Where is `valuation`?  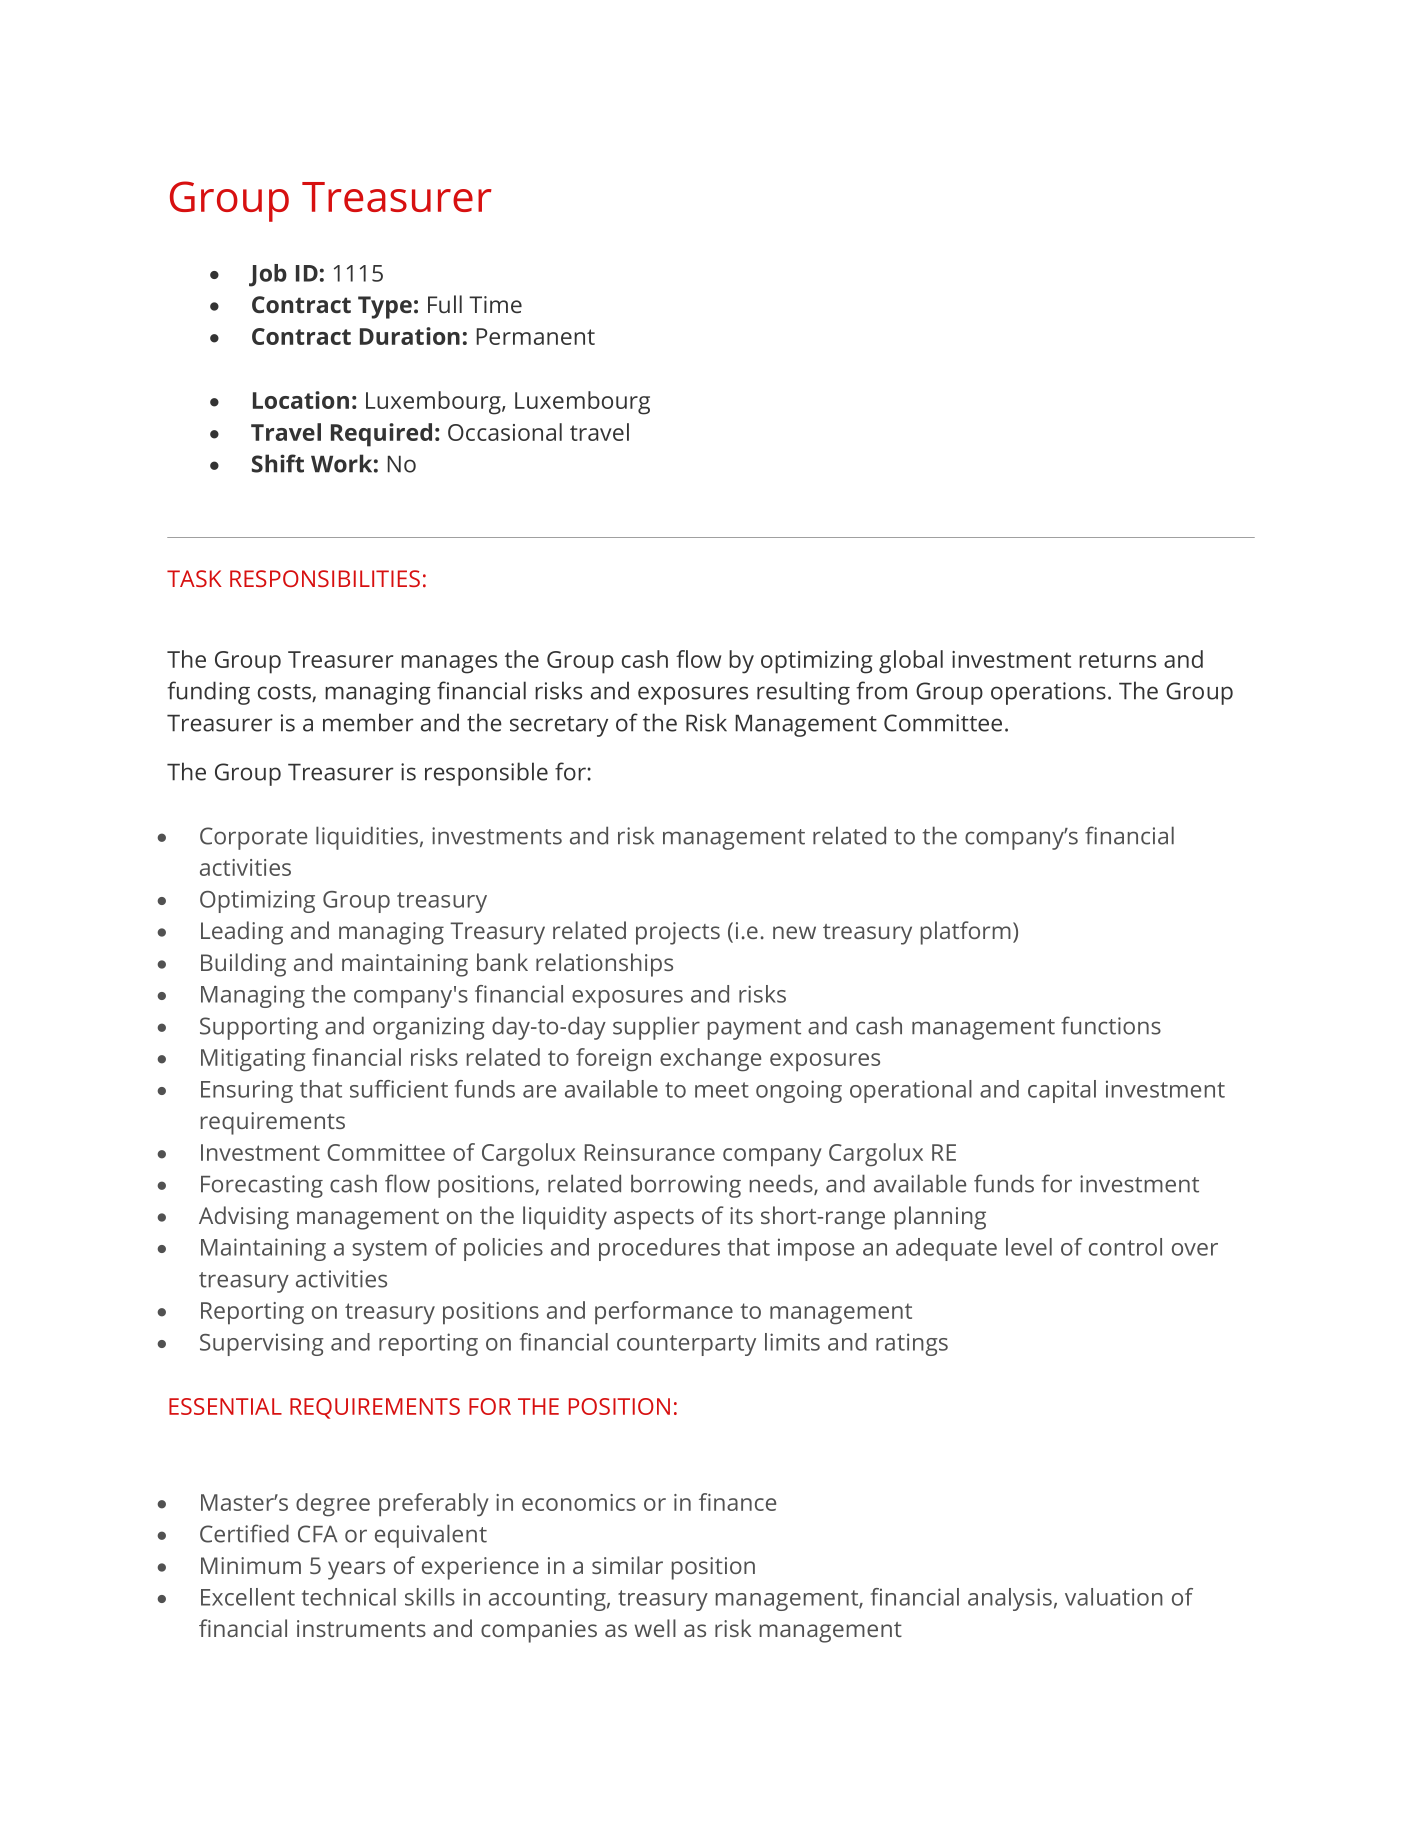 valuation is located at coordinates (1114, 1597).
